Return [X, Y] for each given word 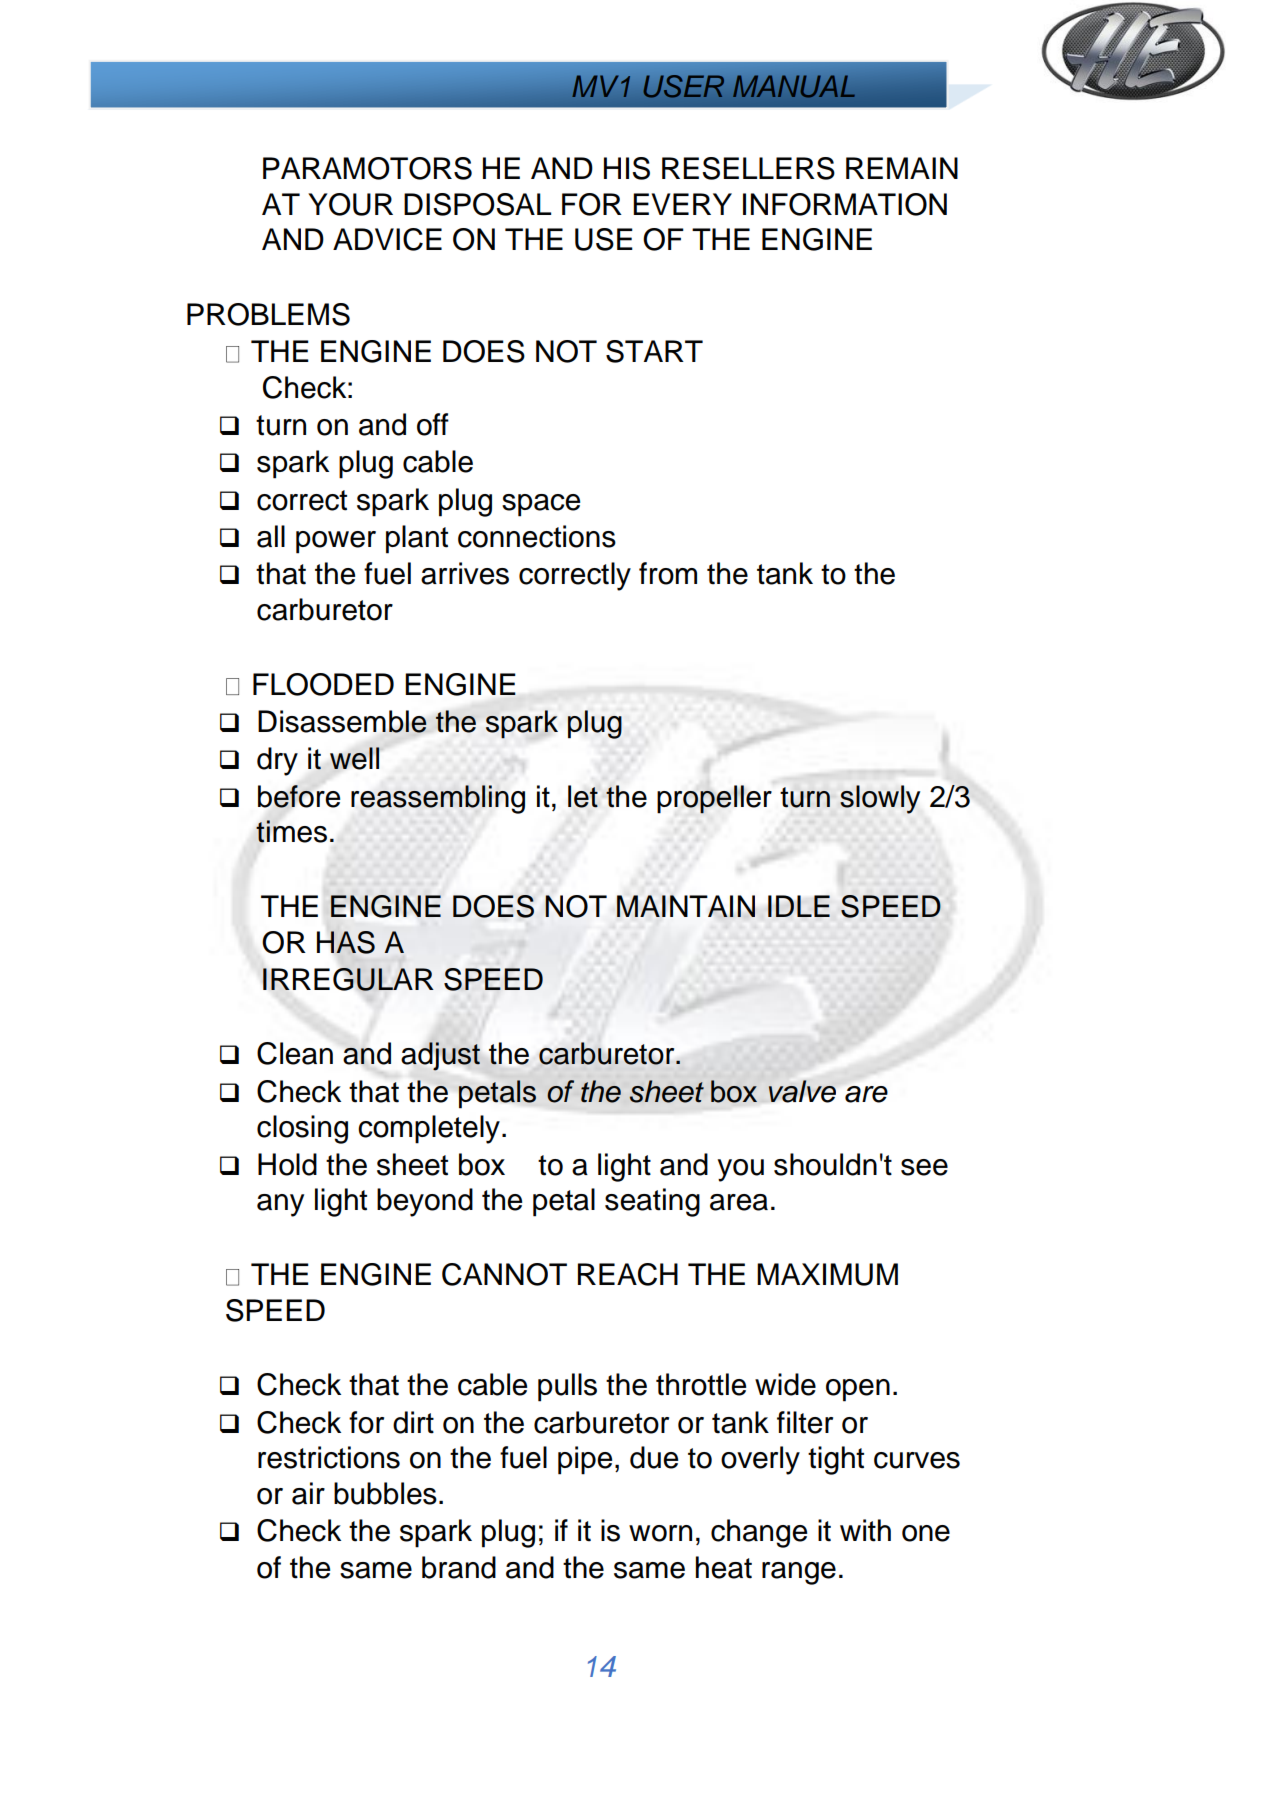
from [668, 573]
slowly [880, 799]
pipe [585, 1460]
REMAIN [902, 168]
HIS [627, 168]
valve [802, 1091]
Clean [295, 1053]
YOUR [350, 204]
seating [652, 1202]
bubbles [385, 1493]
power [336, 542]
